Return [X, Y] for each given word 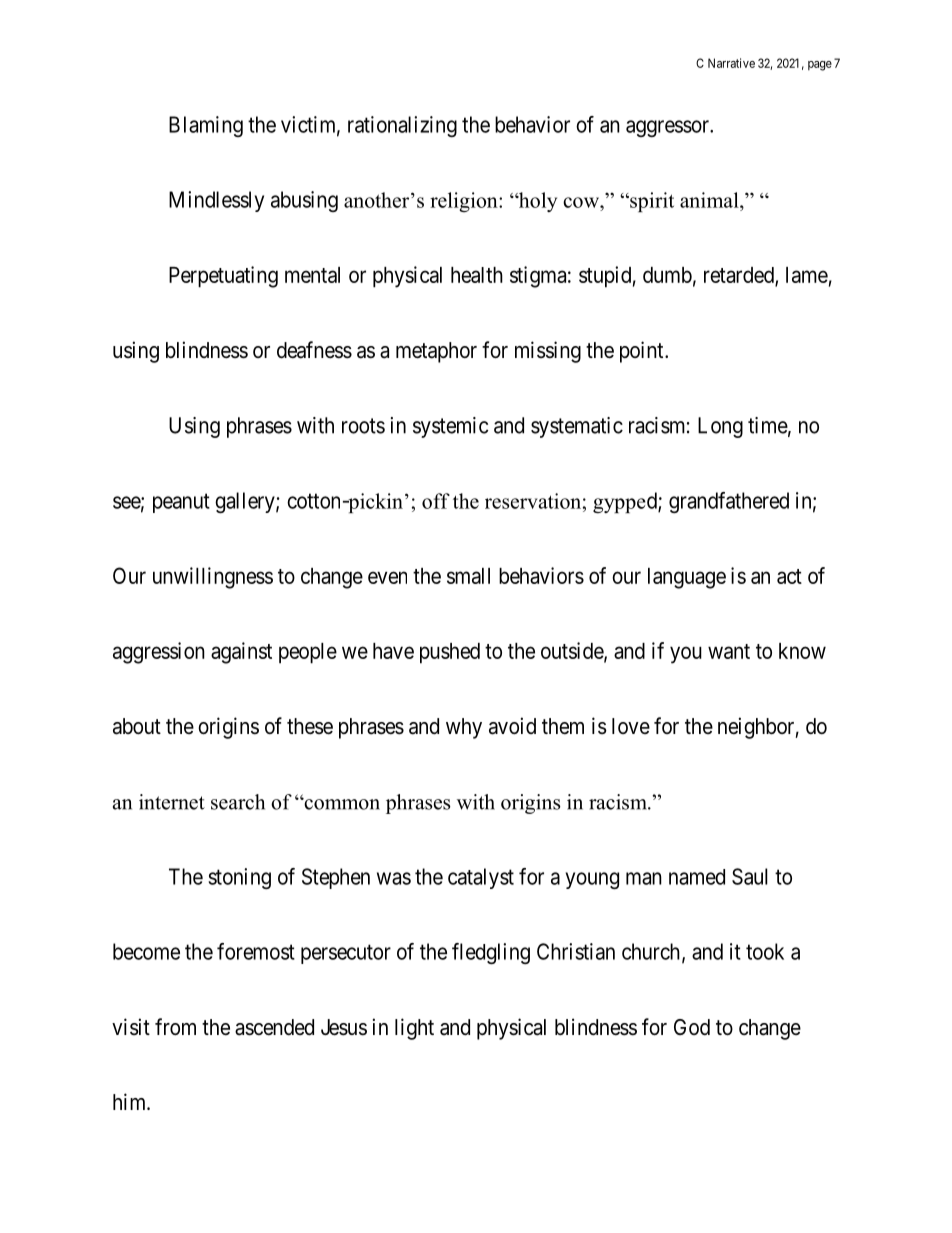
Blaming [206, 126]
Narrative [731, 63]
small [468, 576]
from [175, 1026]
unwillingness [213, 578]
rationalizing [402, 126]
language [687, 578]
